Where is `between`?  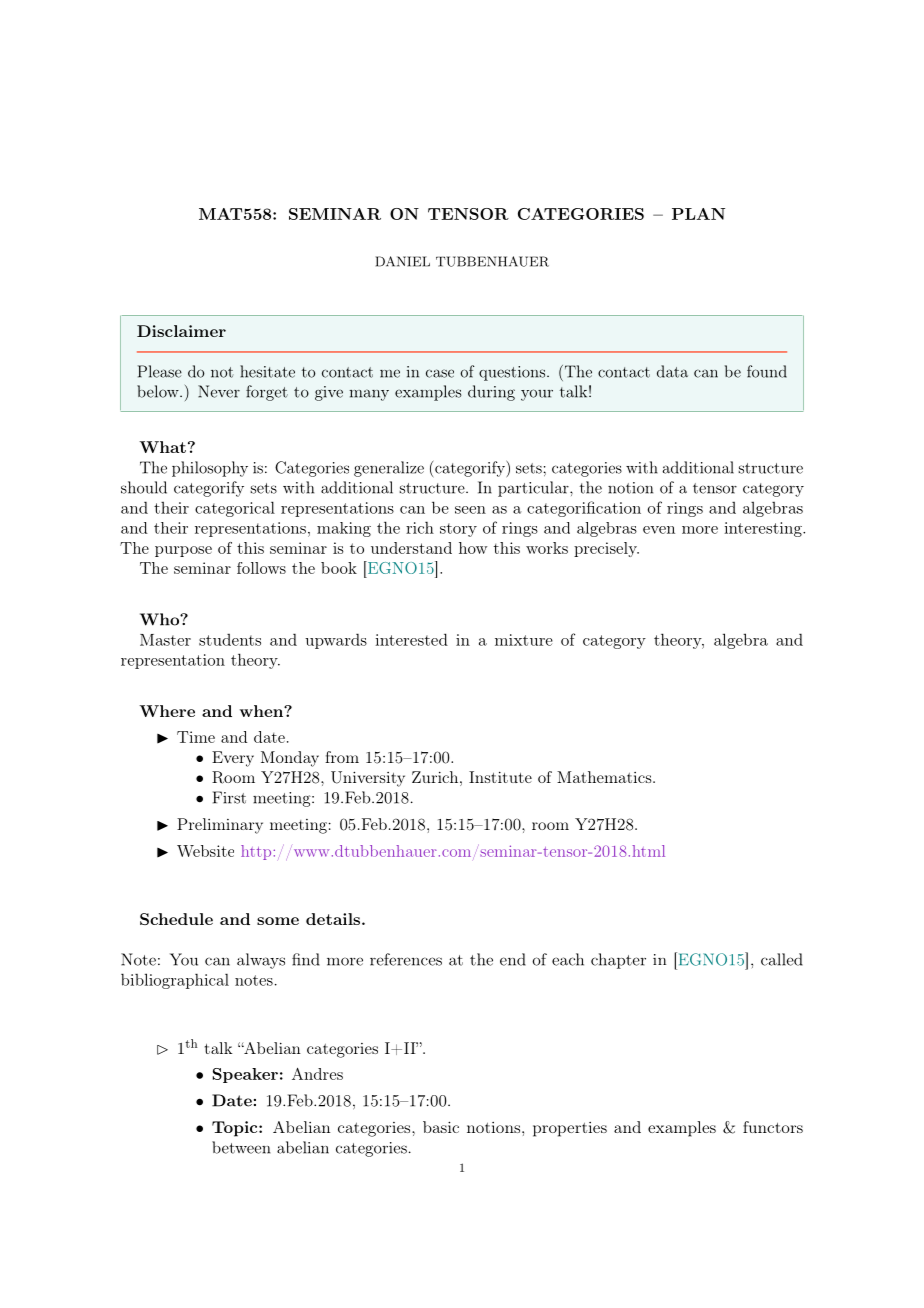 between is located at coordinates (241, 1147).
